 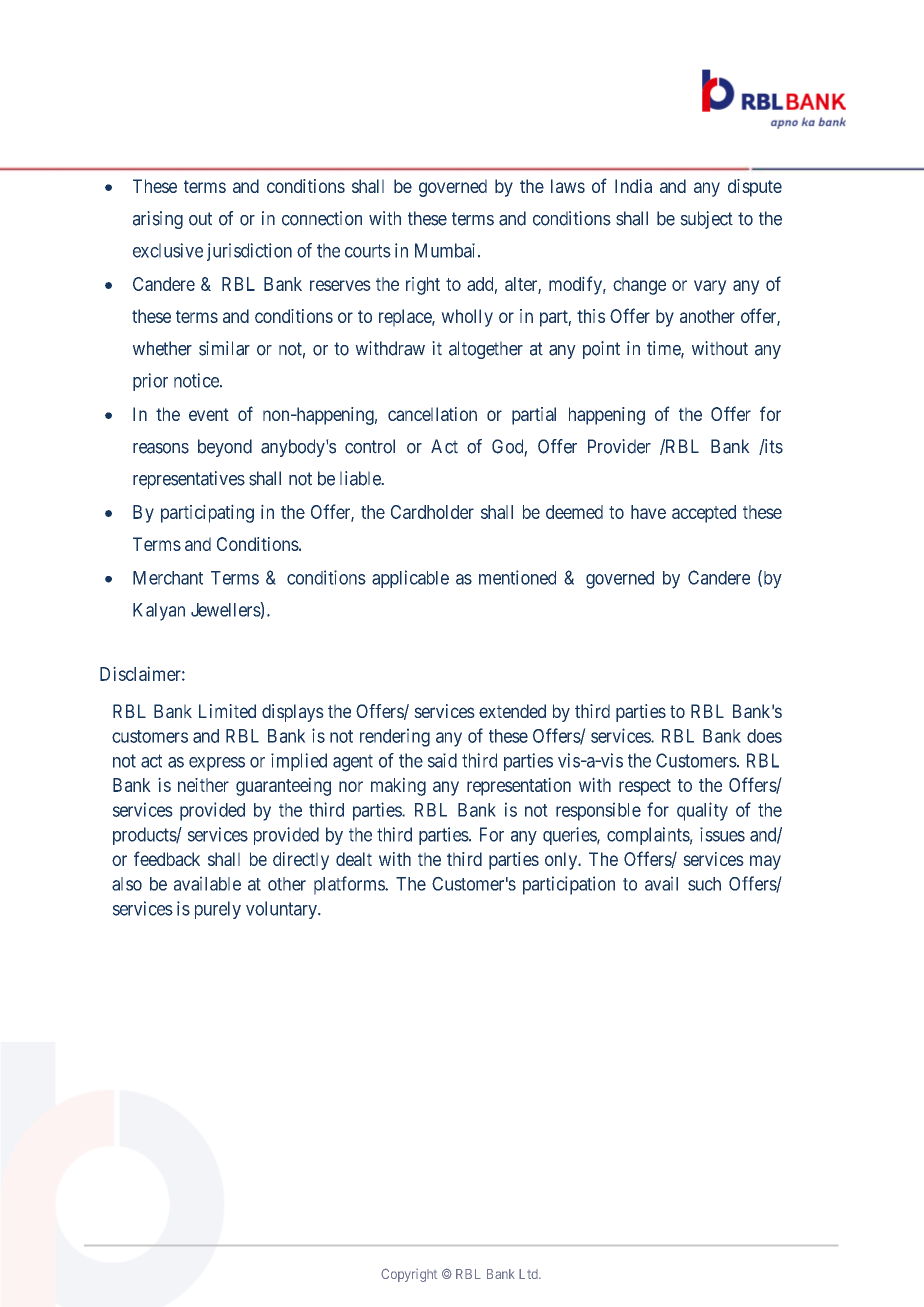 What do you see at coordinates (168, 578) in the document?
I see `Merchant` at bounding box center [168, 578].
